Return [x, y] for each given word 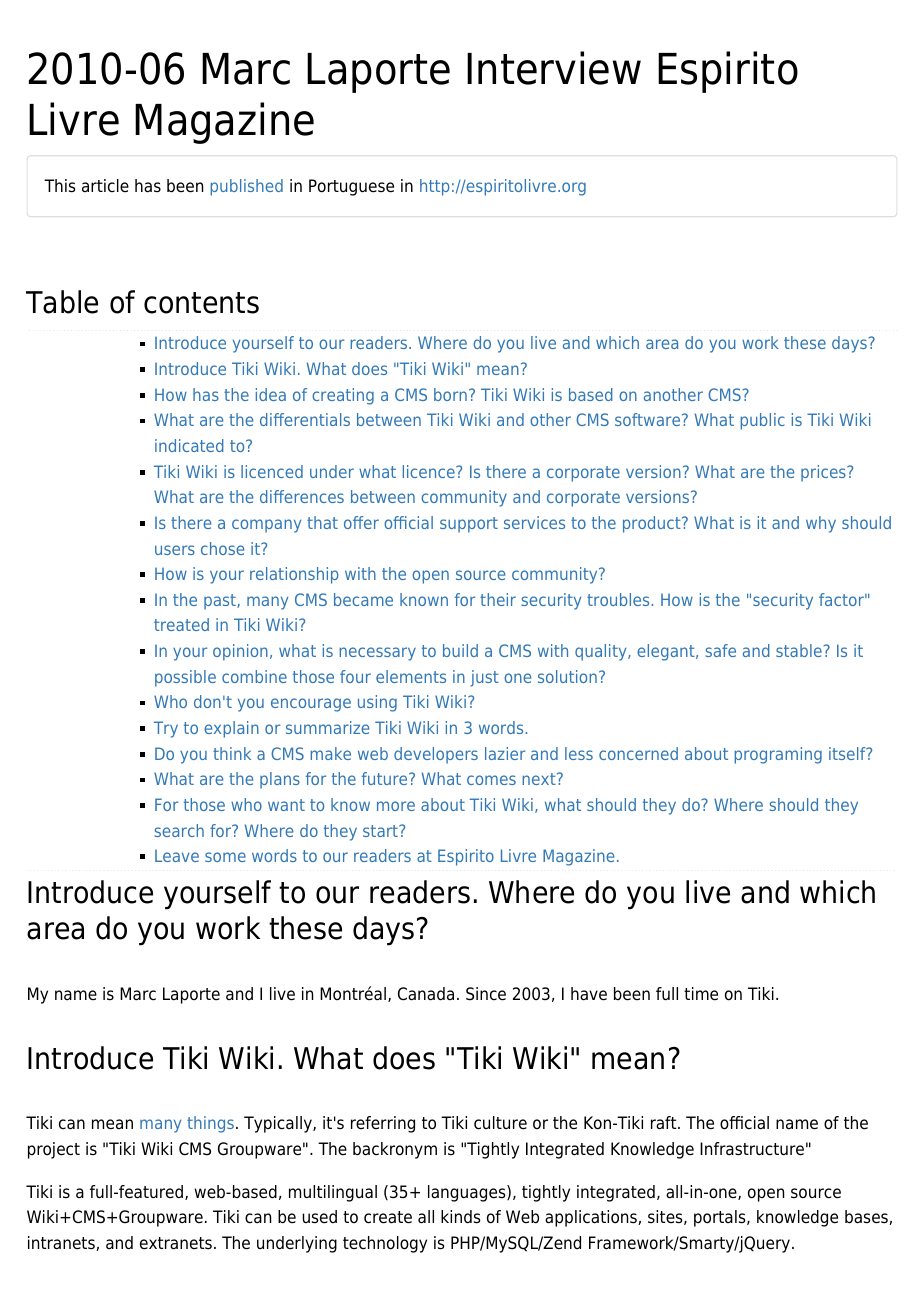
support [469, 525]
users [175, 550]
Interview [554, 68]
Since [486, 994]
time [701, 994]
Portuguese [351, 187]
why [821, 524]
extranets [176, 1243]
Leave [177, 855]
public [762, 421]
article [105, 186]
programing [778, 755]
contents [201, 303]
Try [166, 729]
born [450, 394]
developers [436, 755]
